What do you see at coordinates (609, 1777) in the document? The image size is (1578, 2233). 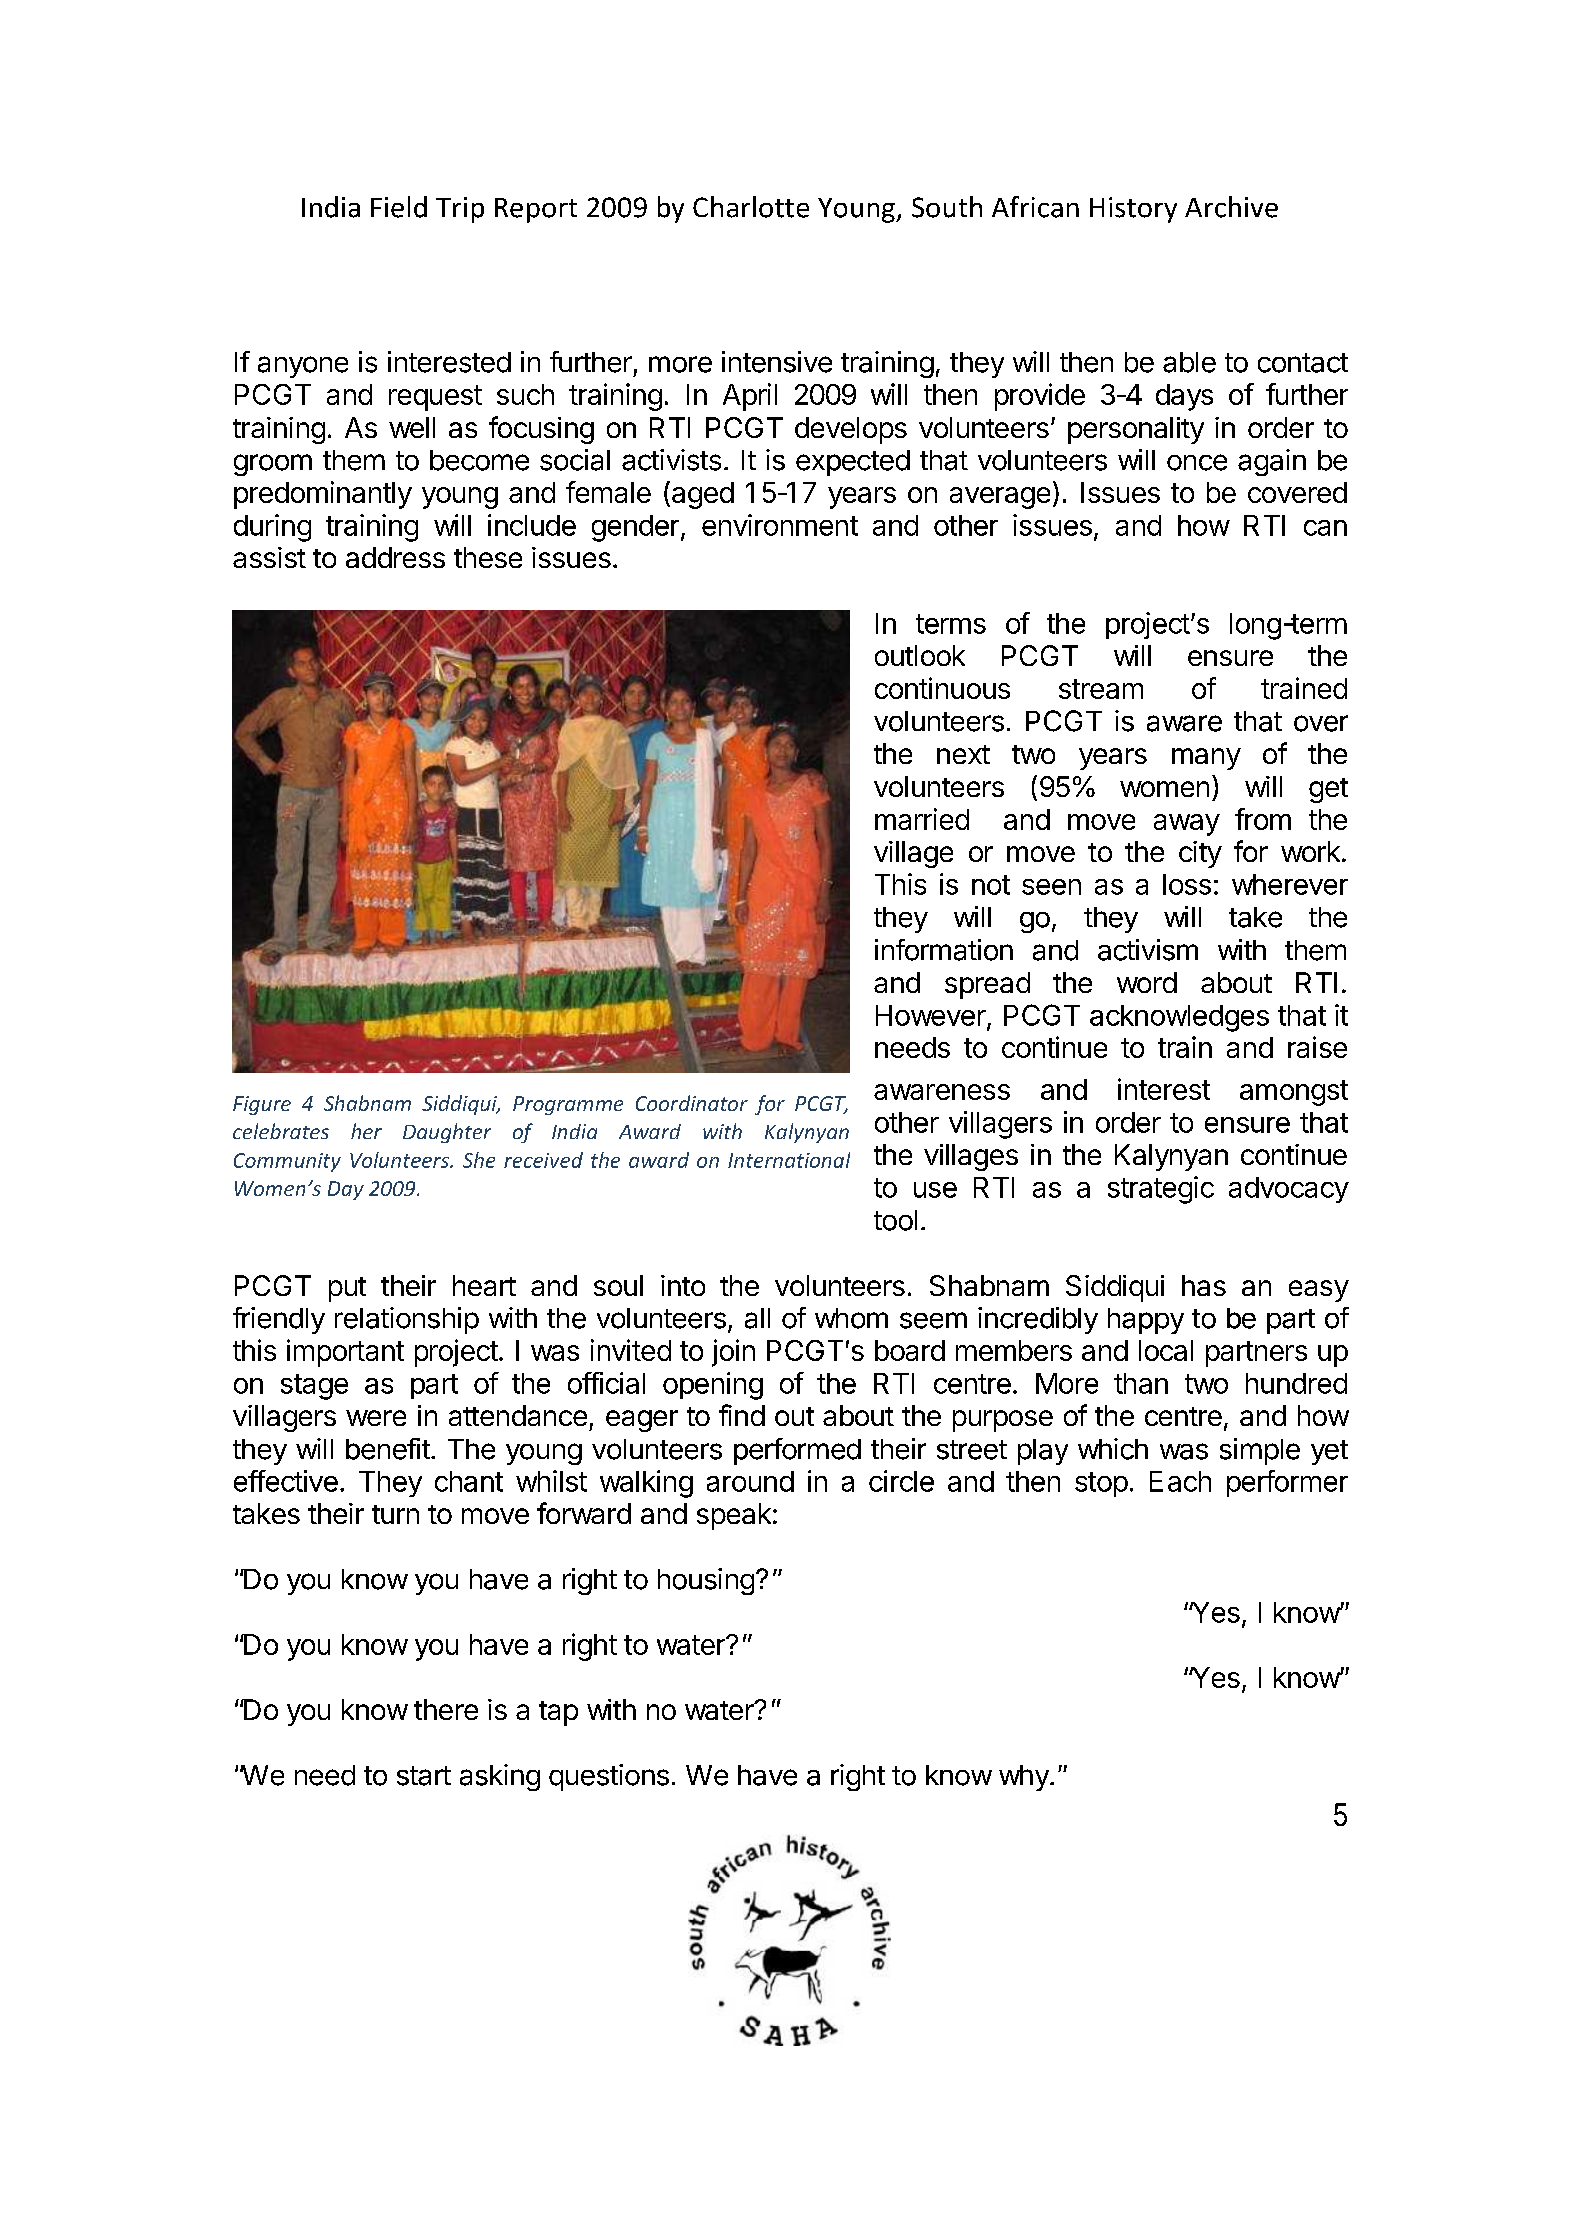 I see `questions` at bounding box center [609, 1777].
